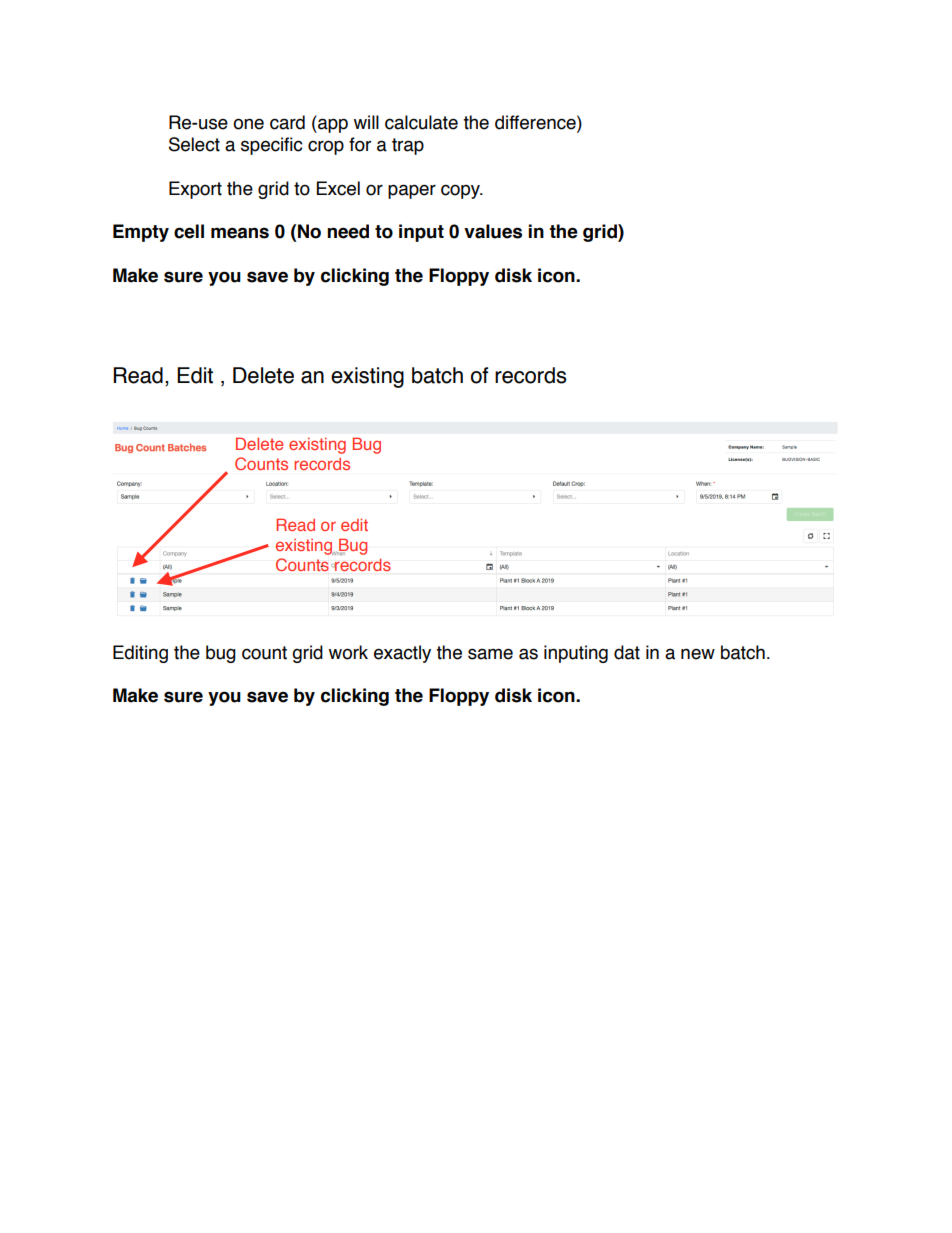  I want to click on trap, so click(408, 146).
